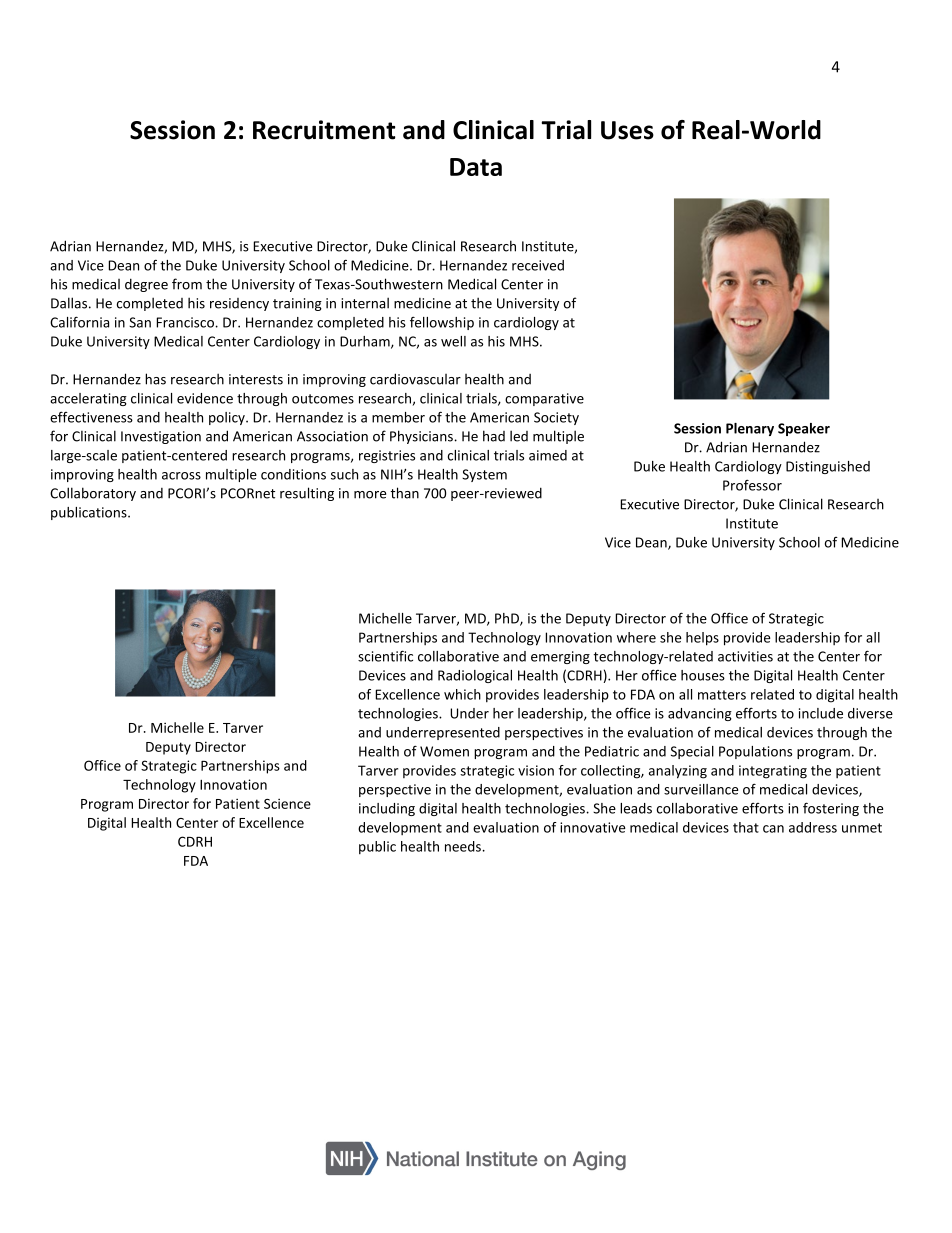 This screenshot has height=1233, width=952. What do you see at coordinates (442, 323) in the screenshot?
I see `fellowship` at bounding box center [442, 323].
